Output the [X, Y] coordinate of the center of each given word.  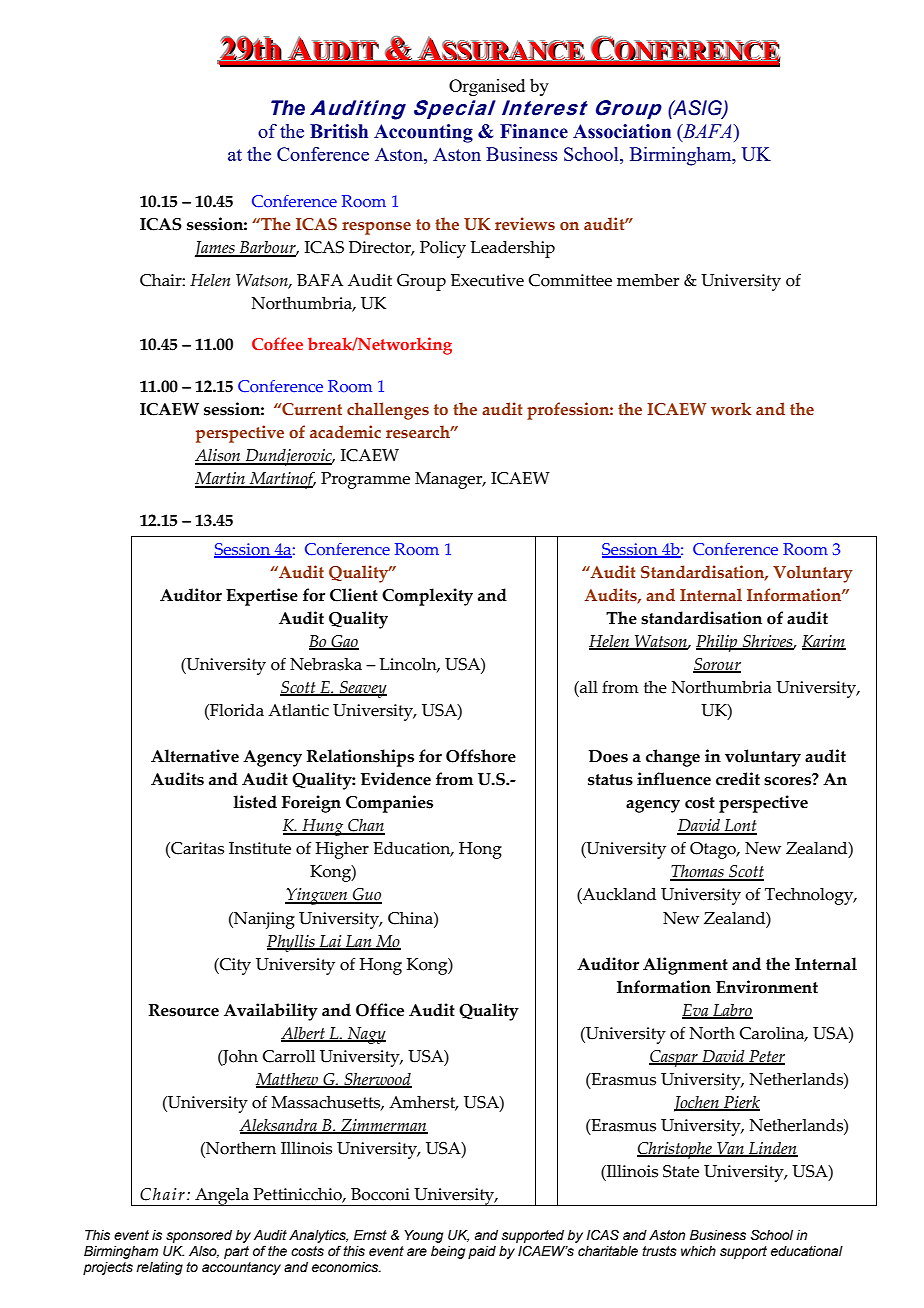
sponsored [199, 1236]
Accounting [423, 133]
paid [482, 1252]
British [339, 131]
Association [622, 131]
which [698, 1251]
